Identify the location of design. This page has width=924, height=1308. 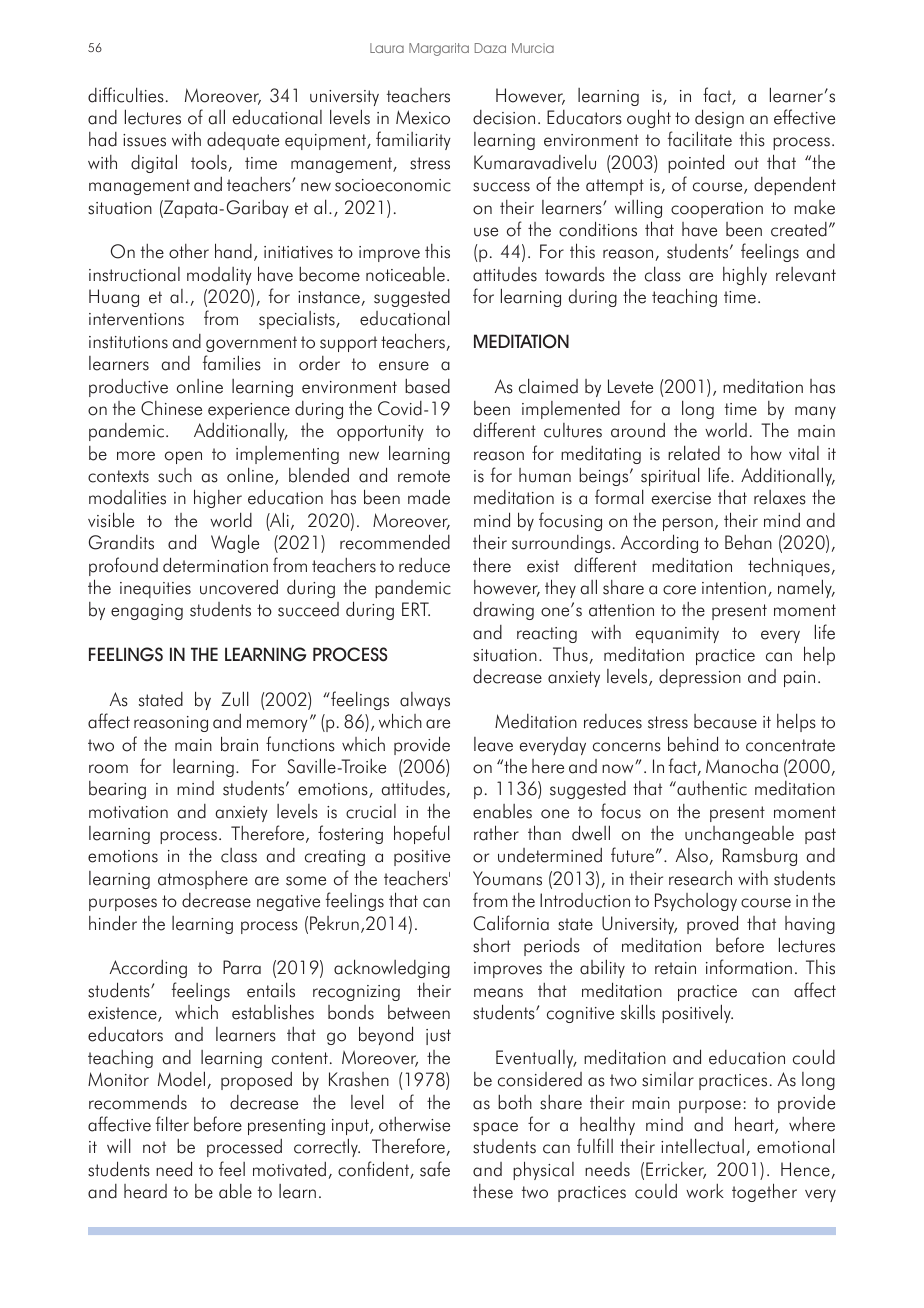
(719, 118).
